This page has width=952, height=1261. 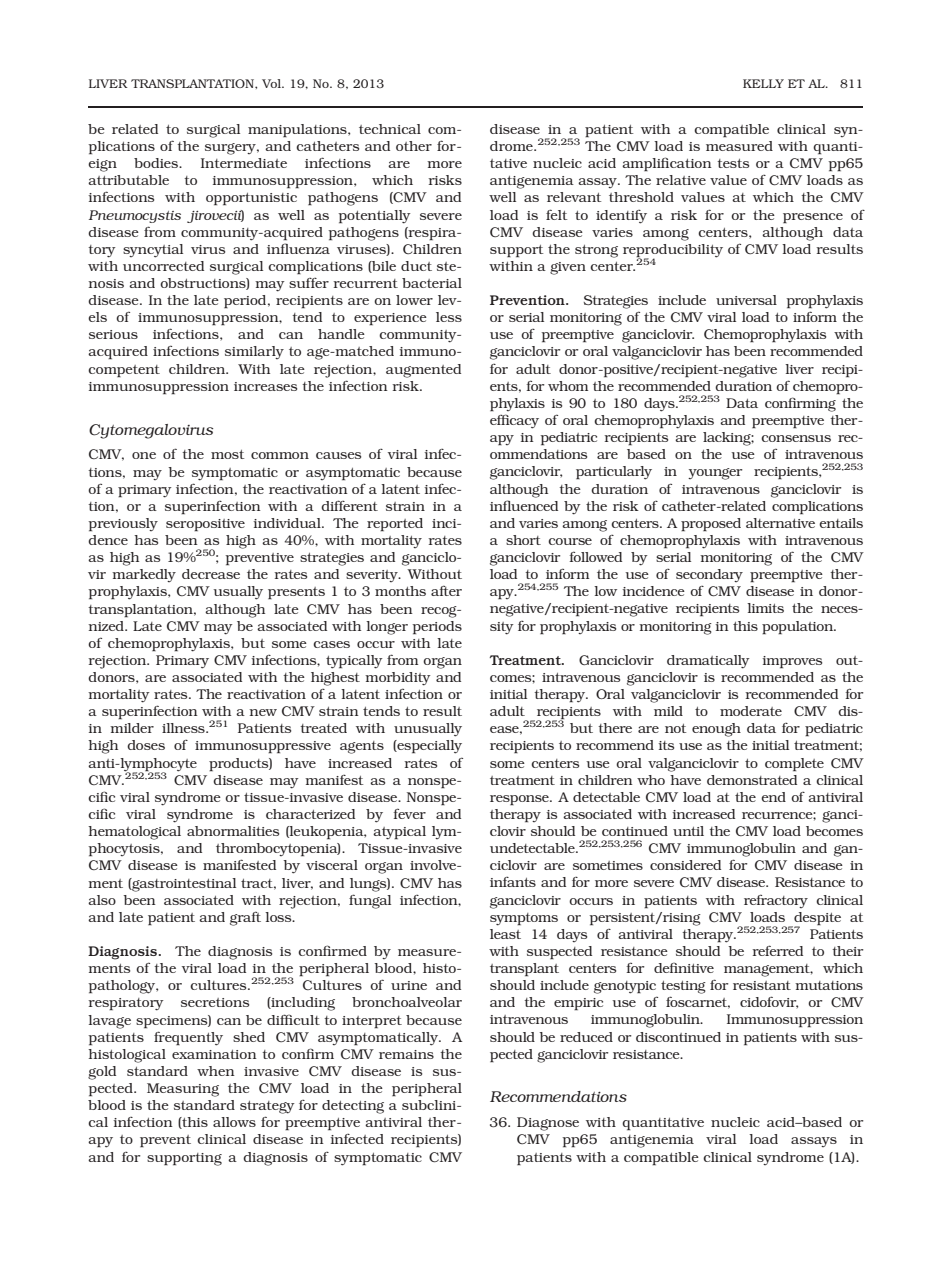 I want to click on after, so click(x=446, y=590).
